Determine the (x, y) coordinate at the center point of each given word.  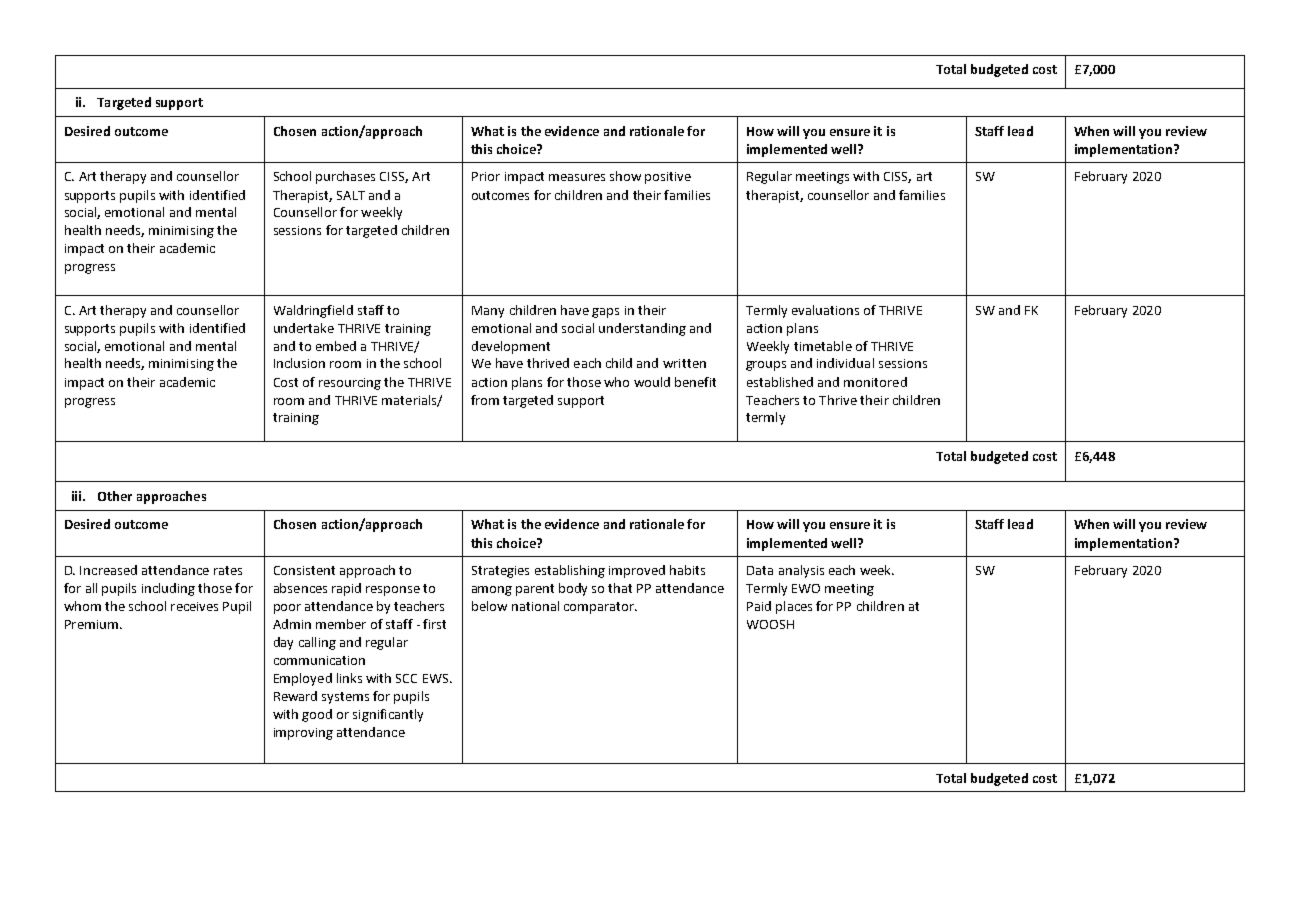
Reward (295, 696)
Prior (486, 176)
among (492, 591)
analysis (801, 571)
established (780, 382)
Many (488, 312)
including (168, 589)
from (485, 400)
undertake (304, 328)
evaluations (825, 310)
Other (115, 496)
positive (668, 178)
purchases (345, 177)
